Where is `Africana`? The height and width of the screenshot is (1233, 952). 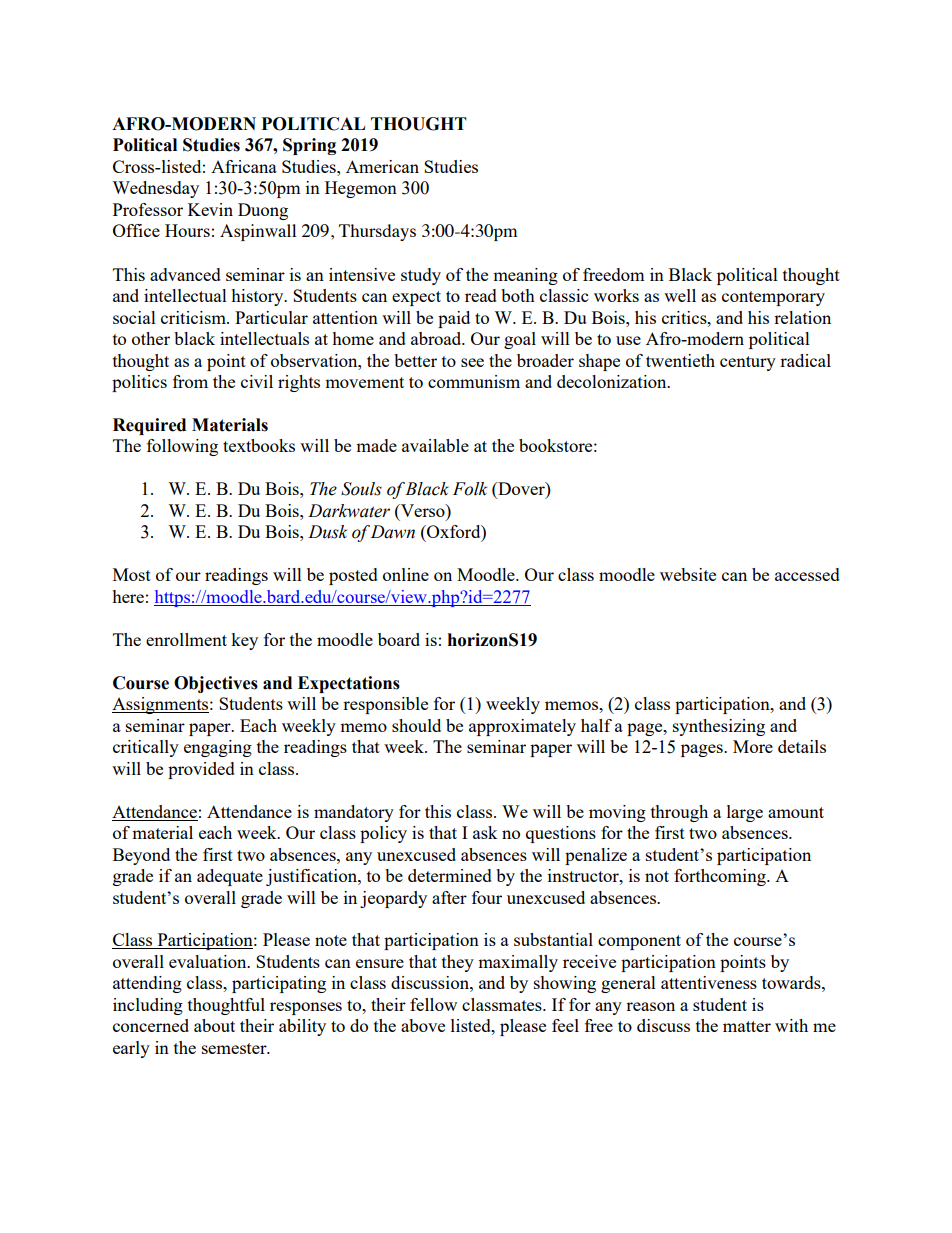
Africana is located at coordinates (244, 166).
